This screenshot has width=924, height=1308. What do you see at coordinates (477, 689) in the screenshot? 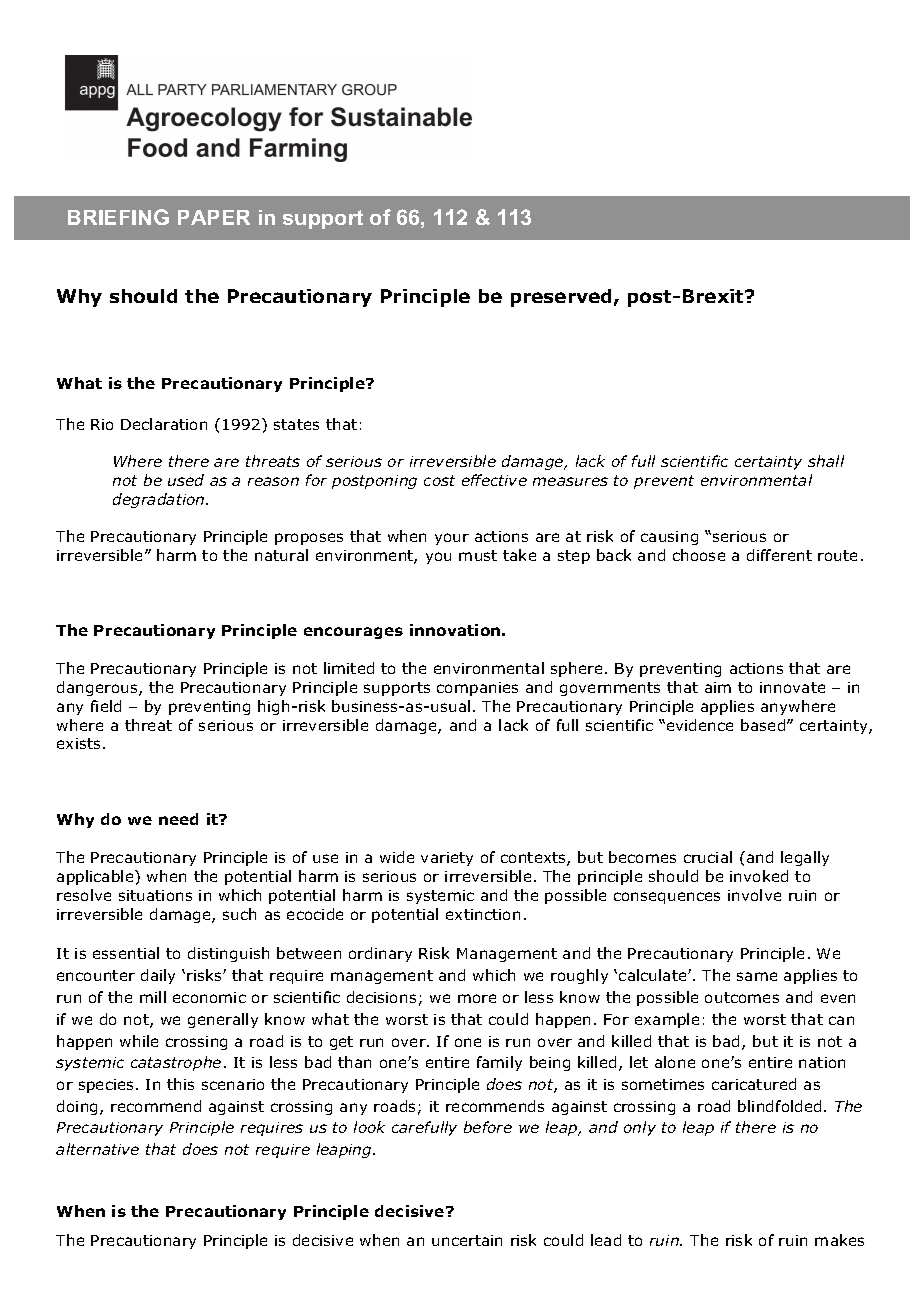
I see `companies` at bounding box center [477, 689].
